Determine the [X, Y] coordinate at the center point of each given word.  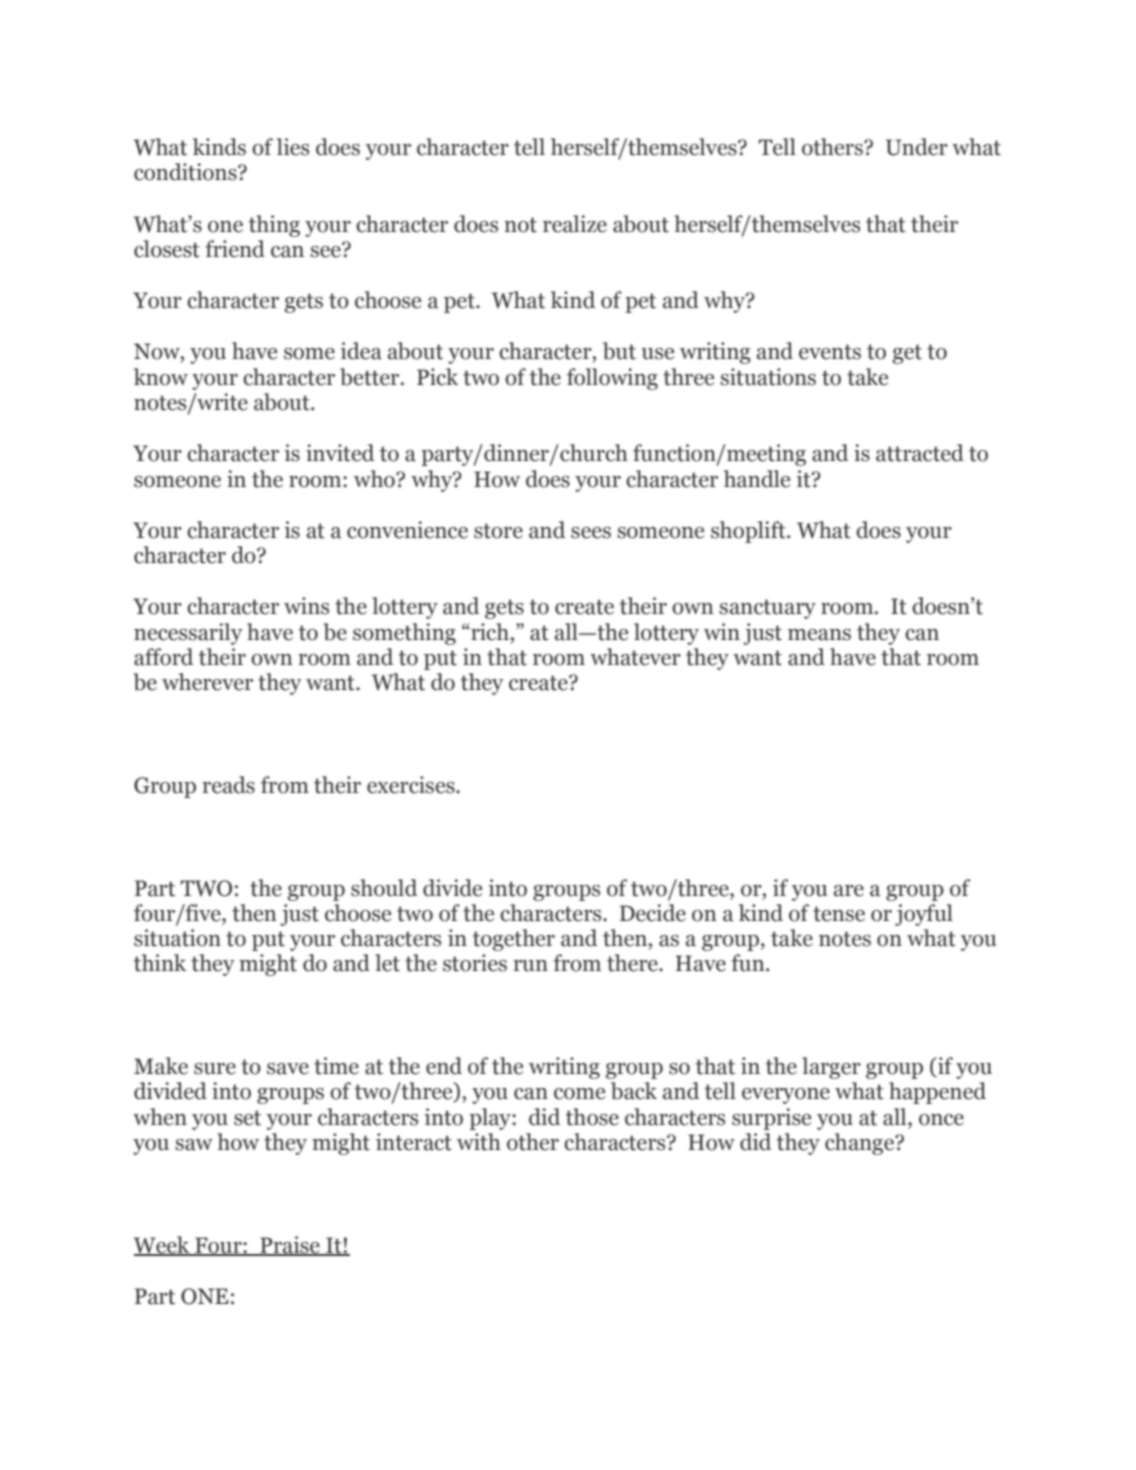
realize [575, 224]
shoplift [749, 532]
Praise [290, 1245]
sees [591, 533]
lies [293, 147]
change [860, 1144]
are [849, 891]
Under [917, 147]
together [514, 940]
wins [306, 606]
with [479, 1142]
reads [228, 785]
